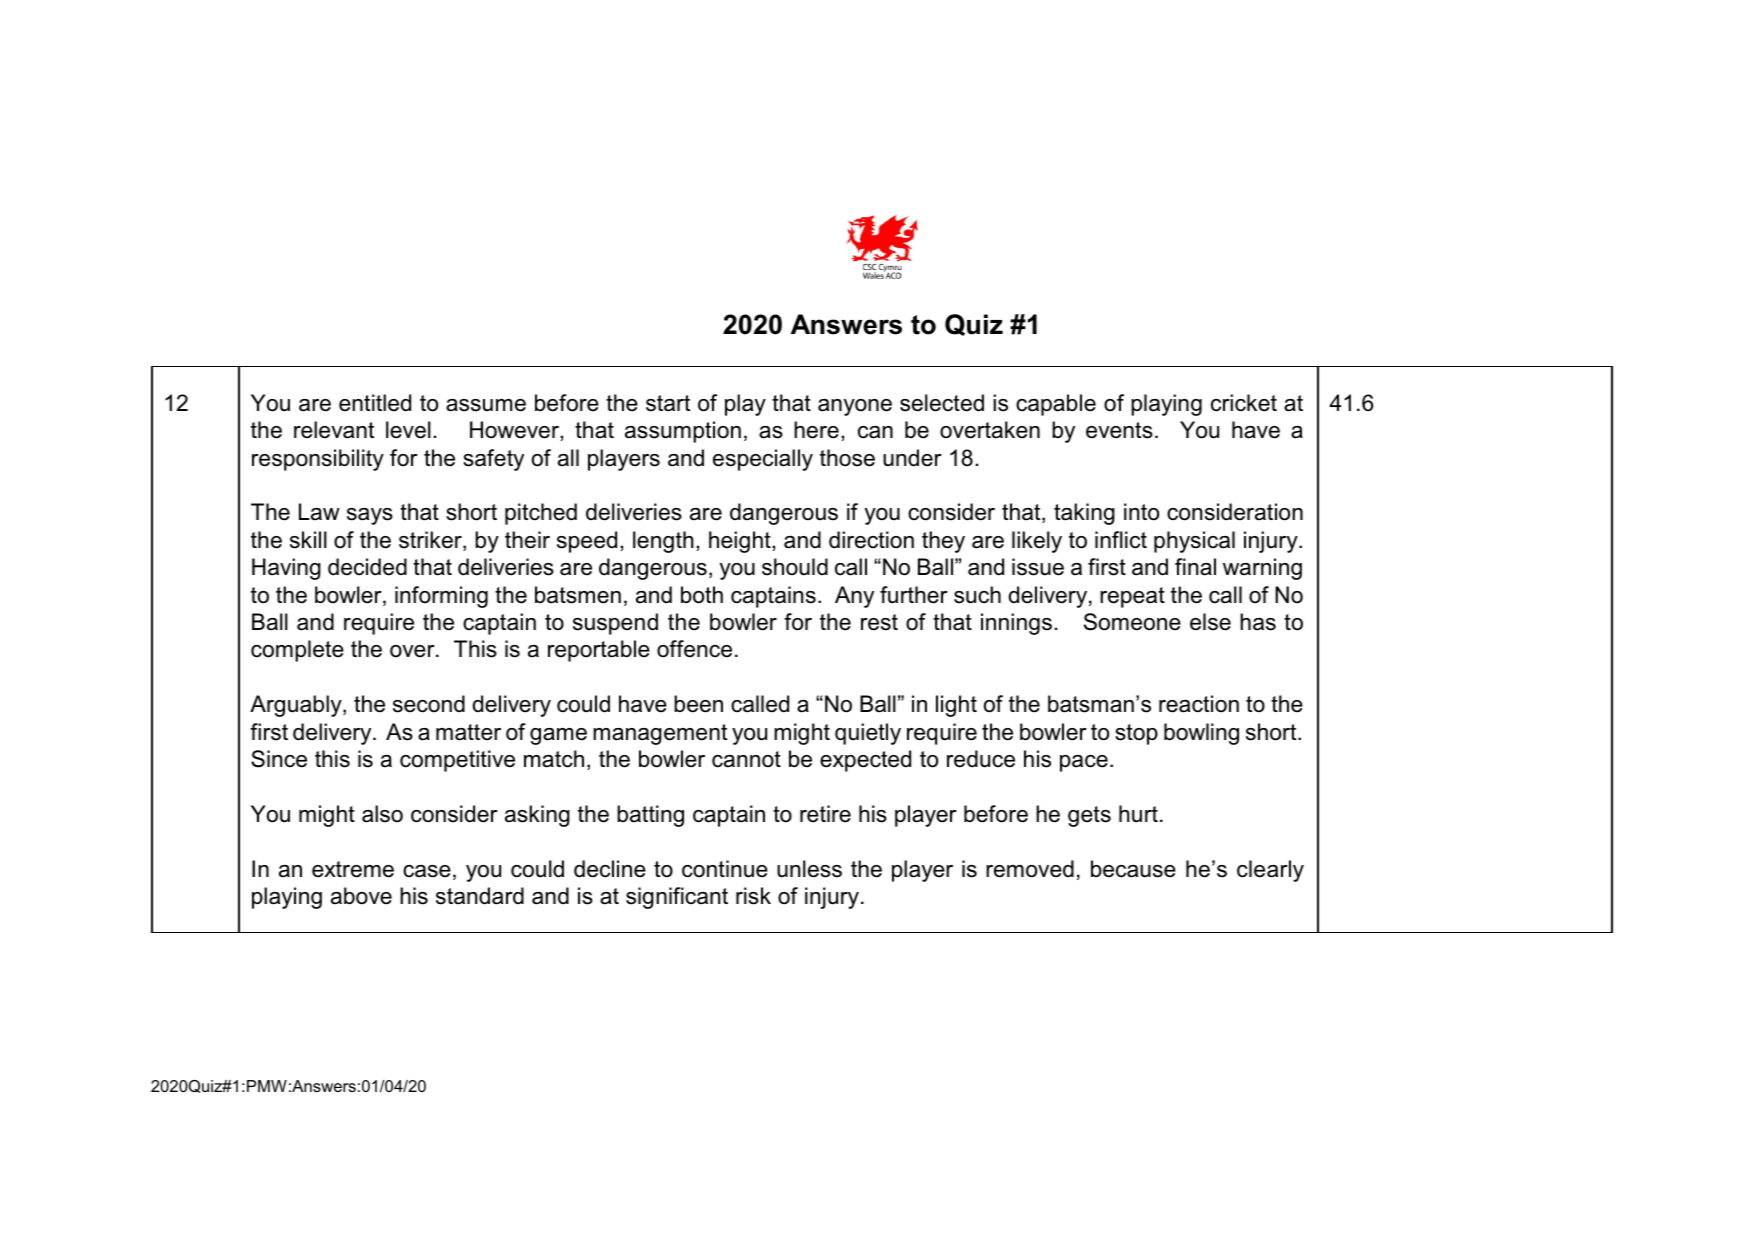 The height and width of the page is (1247, 1764). What do you see at coordinates (694, 649) in the page?
I see `offence` at bounding box center [694, 649].
